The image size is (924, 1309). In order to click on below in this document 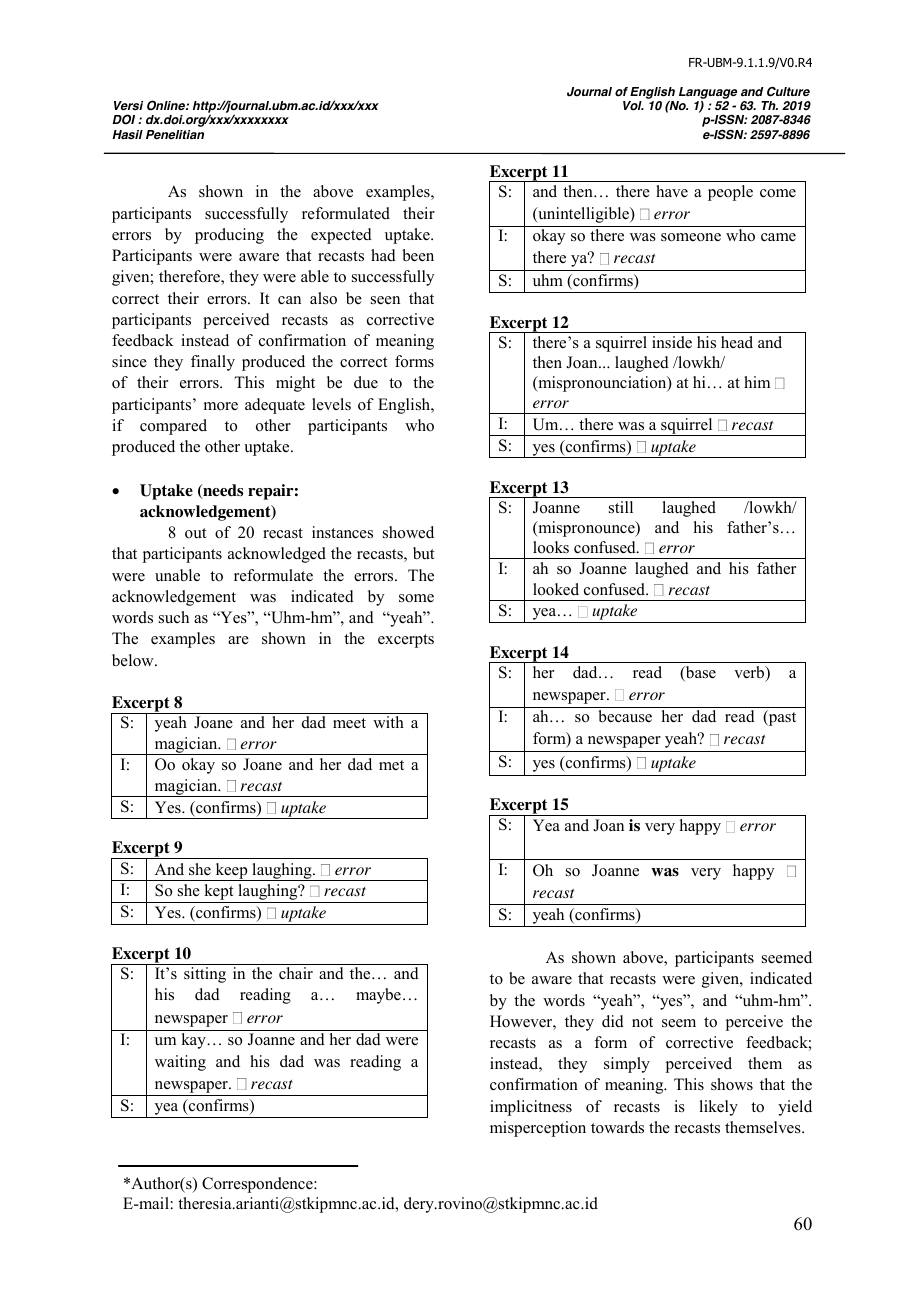, I will do `click(134, 660)`.
